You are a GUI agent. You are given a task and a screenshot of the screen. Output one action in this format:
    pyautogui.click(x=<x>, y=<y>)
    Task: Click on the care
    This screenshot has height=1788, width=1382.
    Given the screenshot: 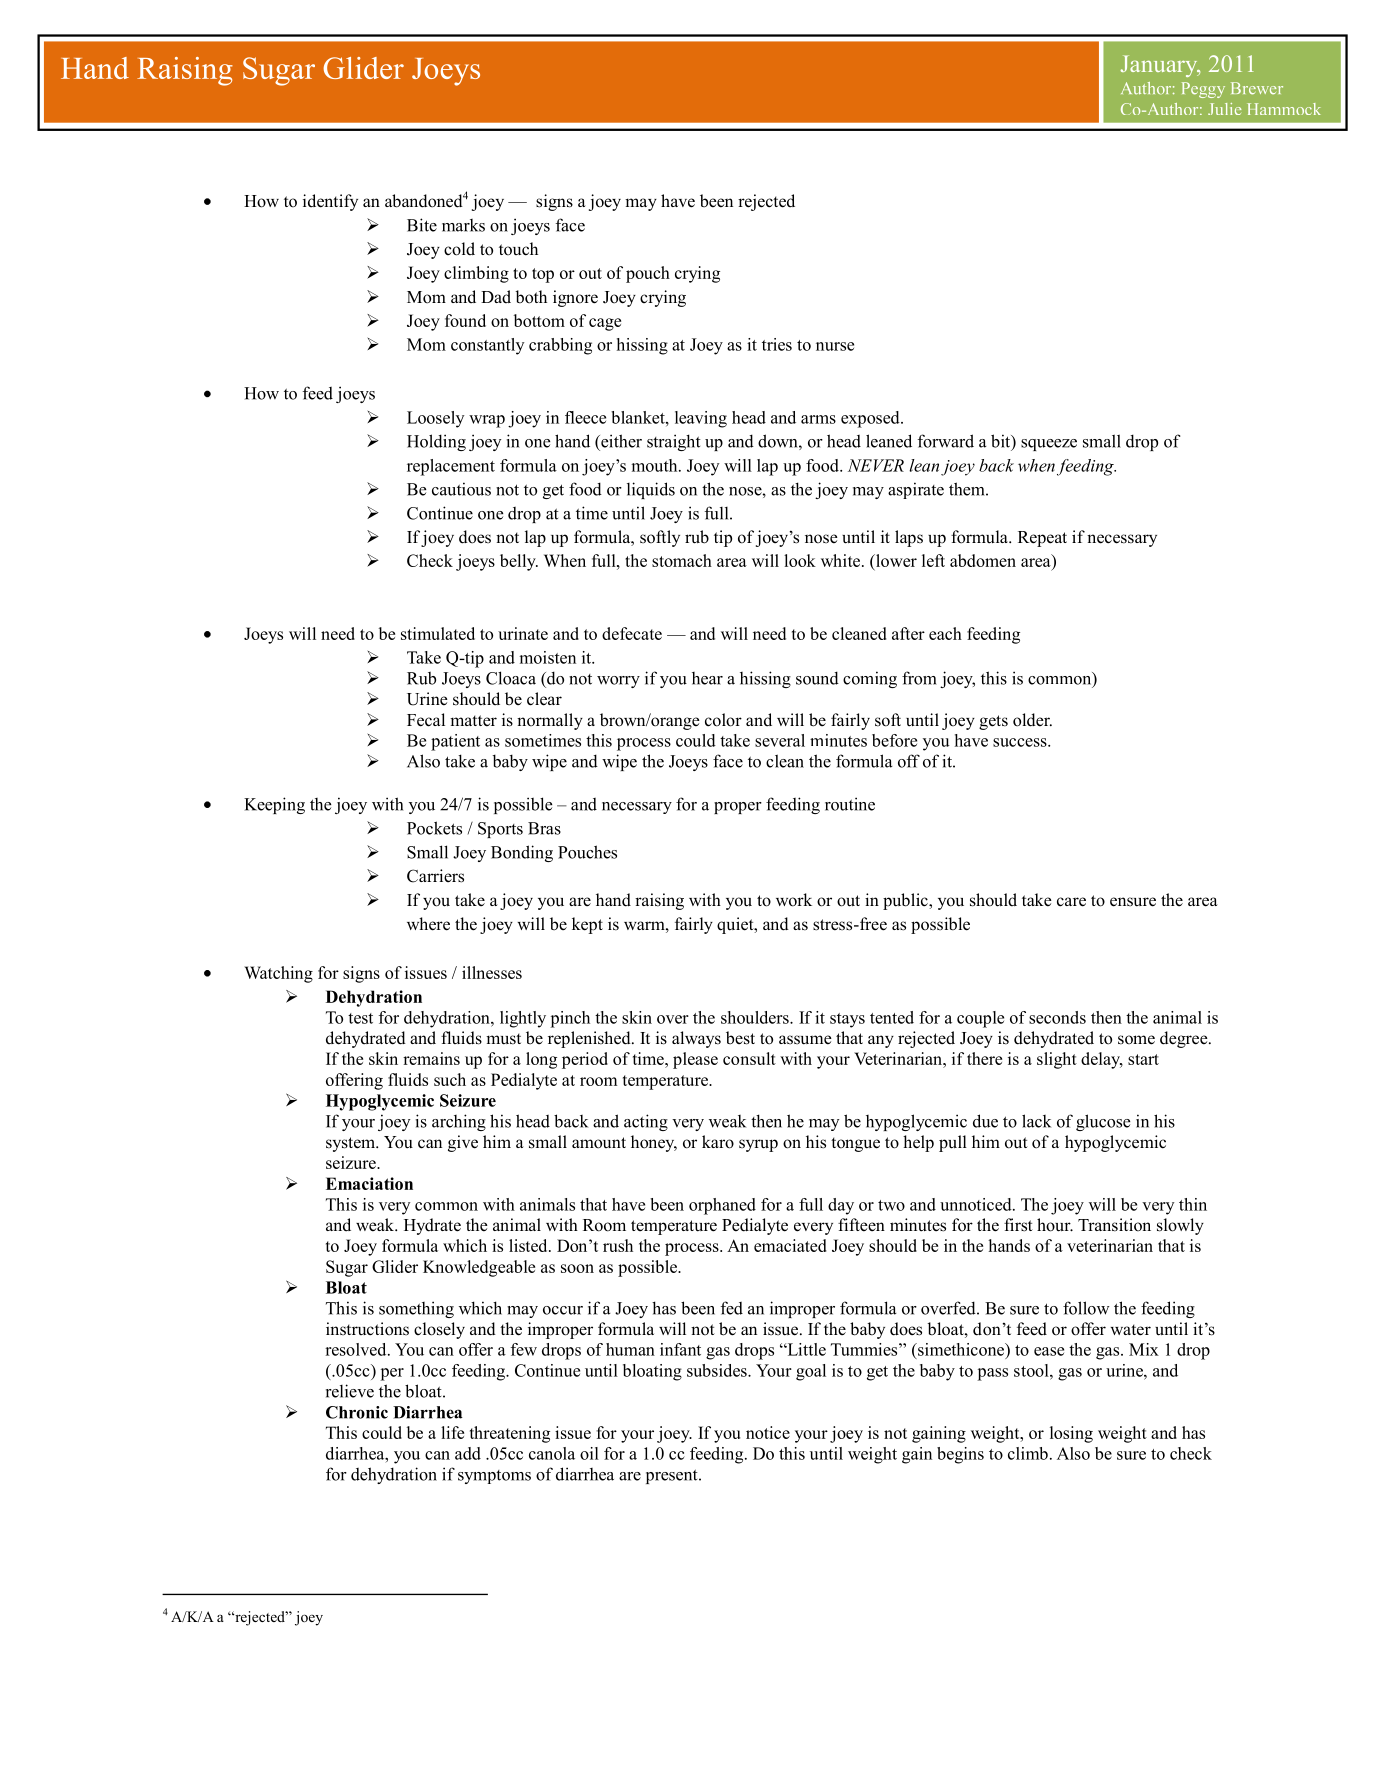 What is the action you would take?
    pyautogui.click(x=1071, y=902)
